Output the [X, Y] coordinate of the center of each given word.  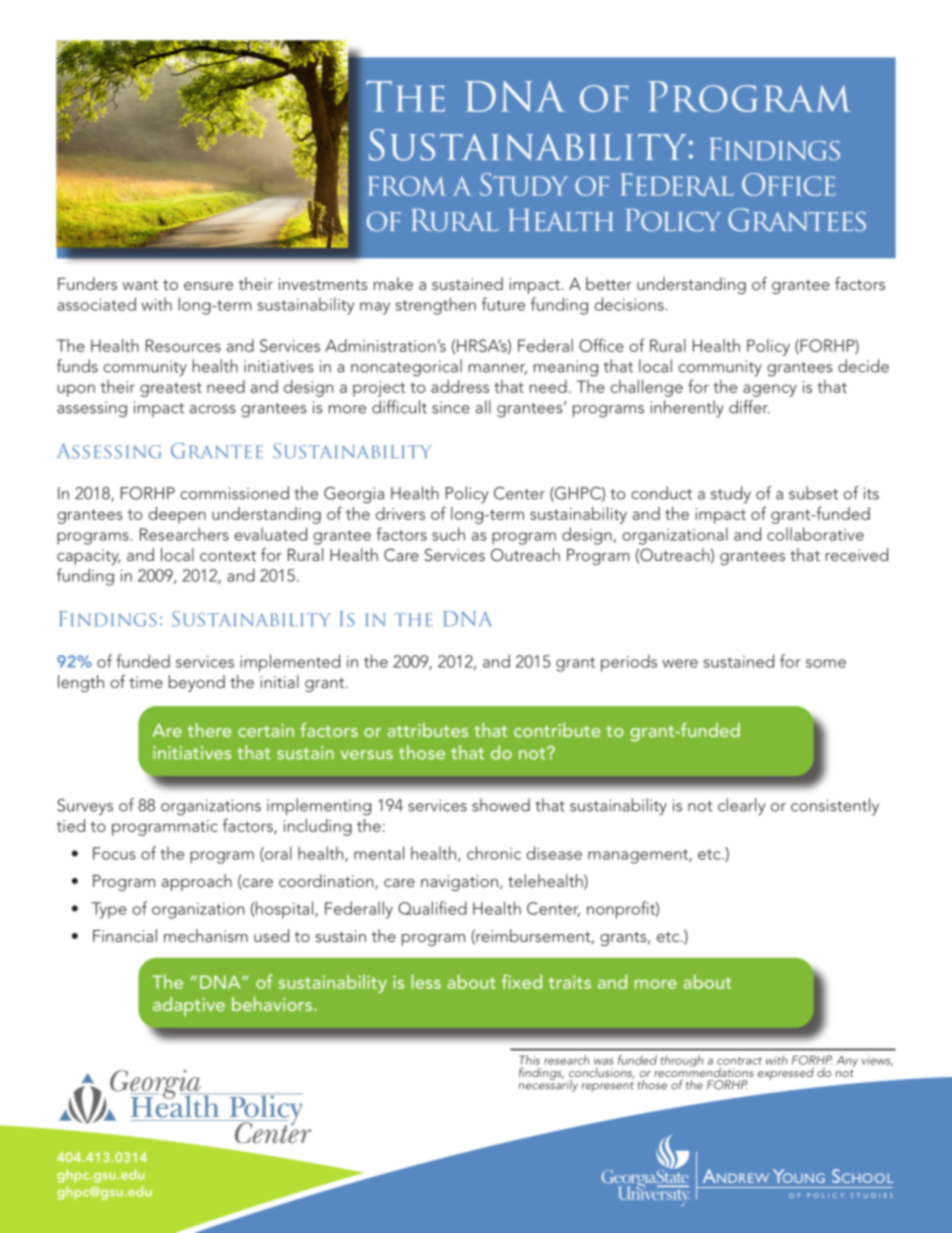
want [140, 285]
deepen [177, 515]
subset [813, 493]
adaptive [189, 1006]
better [609, 283]
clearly [741, 807]
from [407, 186]
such [448, 534]
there [209, 730]
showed [501, 805]
